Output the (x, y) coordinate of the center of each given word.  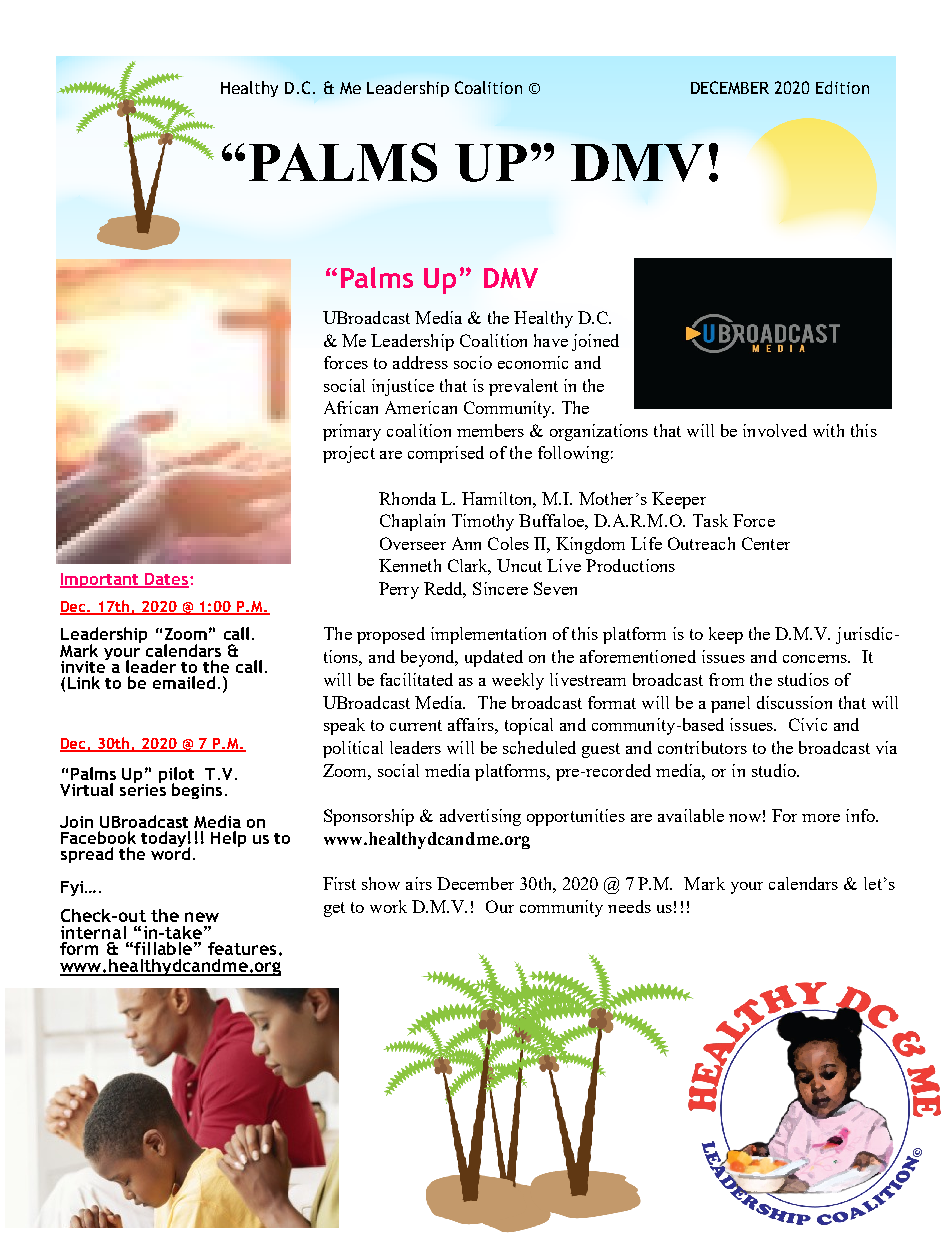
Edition (842, 87)
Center (766, 543)
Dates (167, 580)
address (420, 362)
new (202, 917)
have (551, 340)
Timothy (483, 522)
